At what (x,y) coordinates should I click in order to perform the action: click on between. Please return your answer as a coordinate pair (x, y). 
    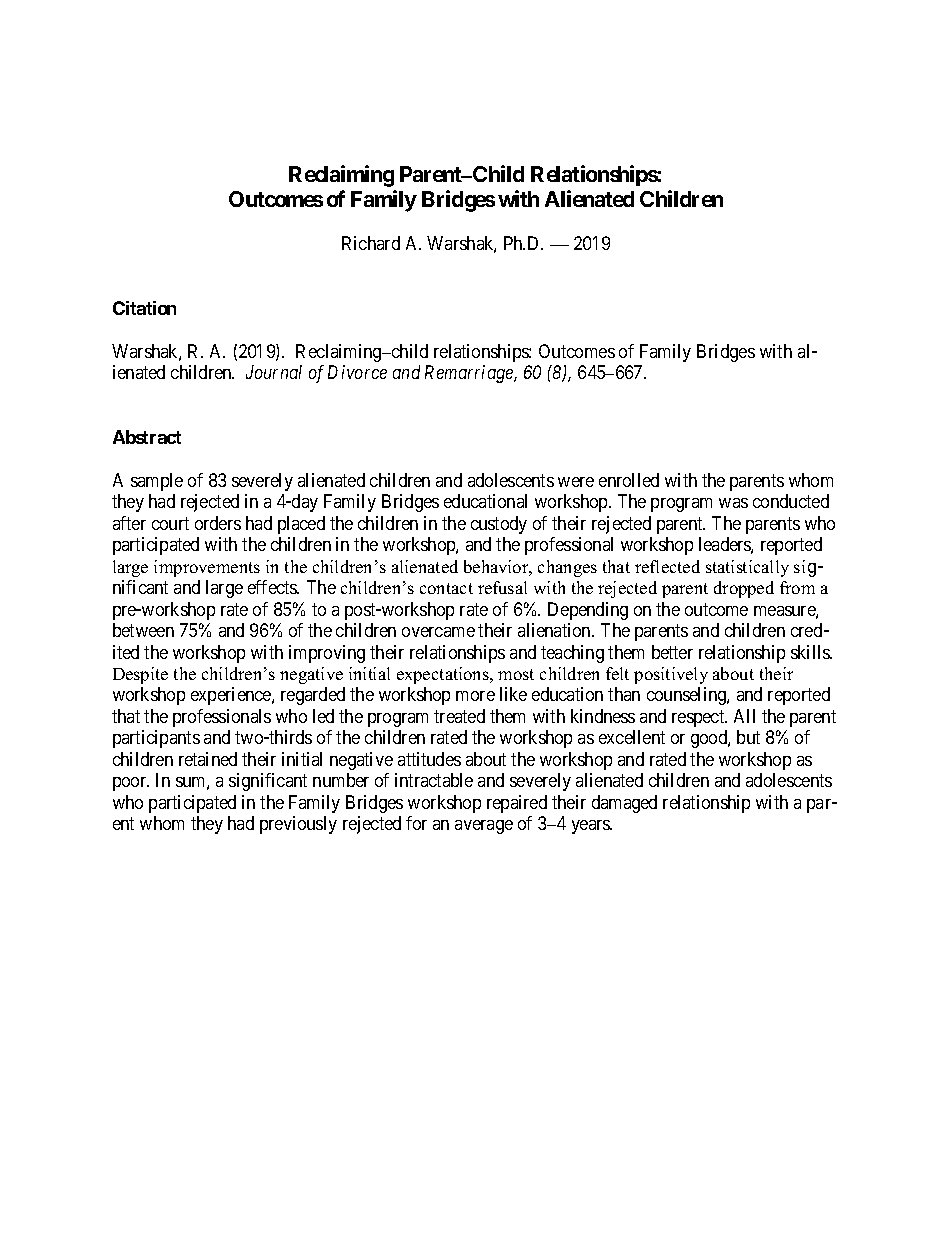
    Looking at the image, I should click on (143, 630).
